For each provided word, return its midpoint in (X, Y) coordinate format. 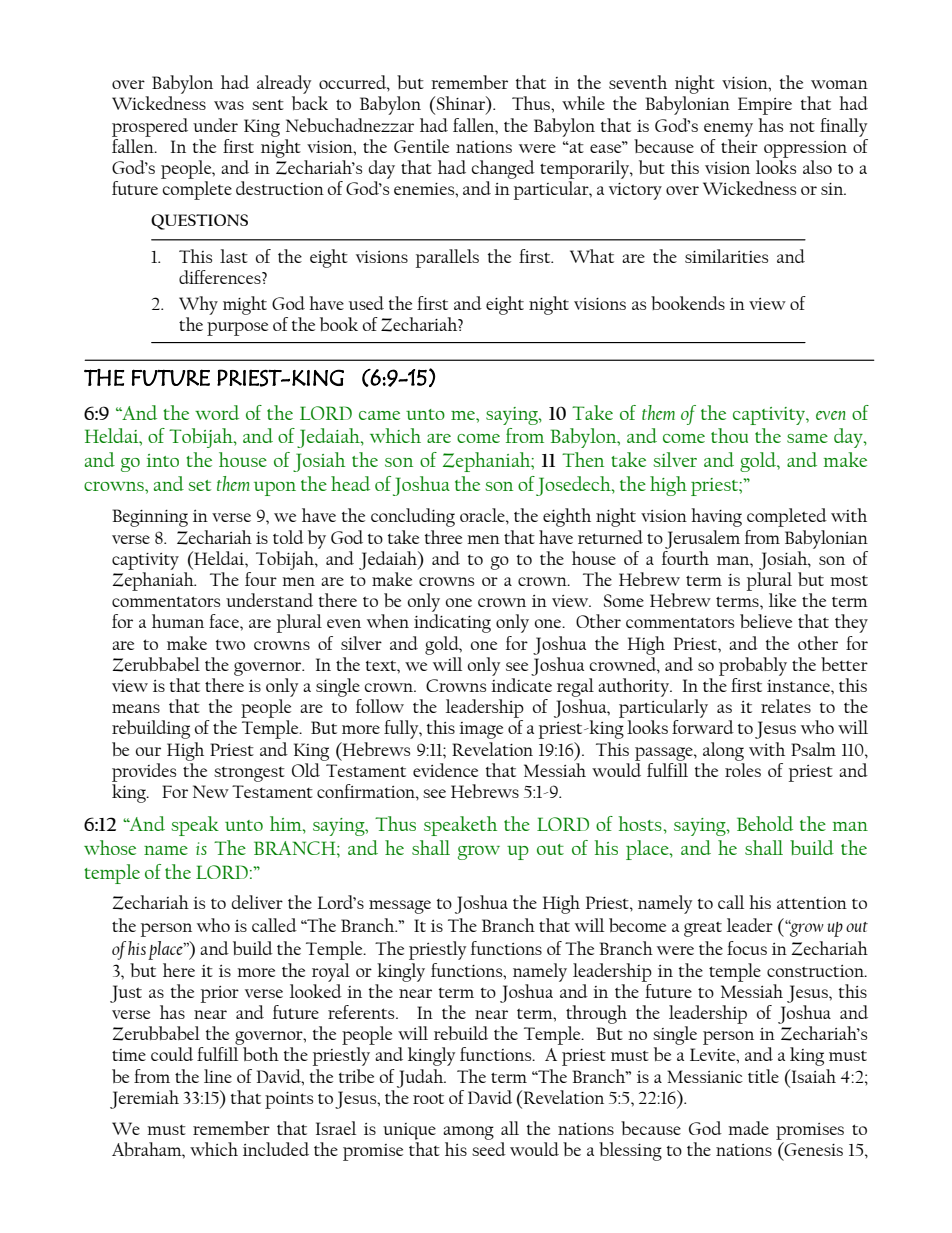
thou (729, 435)
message (400, 907)
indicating (452, 623)
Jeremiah (144, 1099)
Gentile (421, 146)
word (217, 412)
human (178, 621)
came (379, 415)
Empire (765, 106)
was (229, 105)
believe (766, 621)
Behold (765, 823)
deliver (257, 902)
